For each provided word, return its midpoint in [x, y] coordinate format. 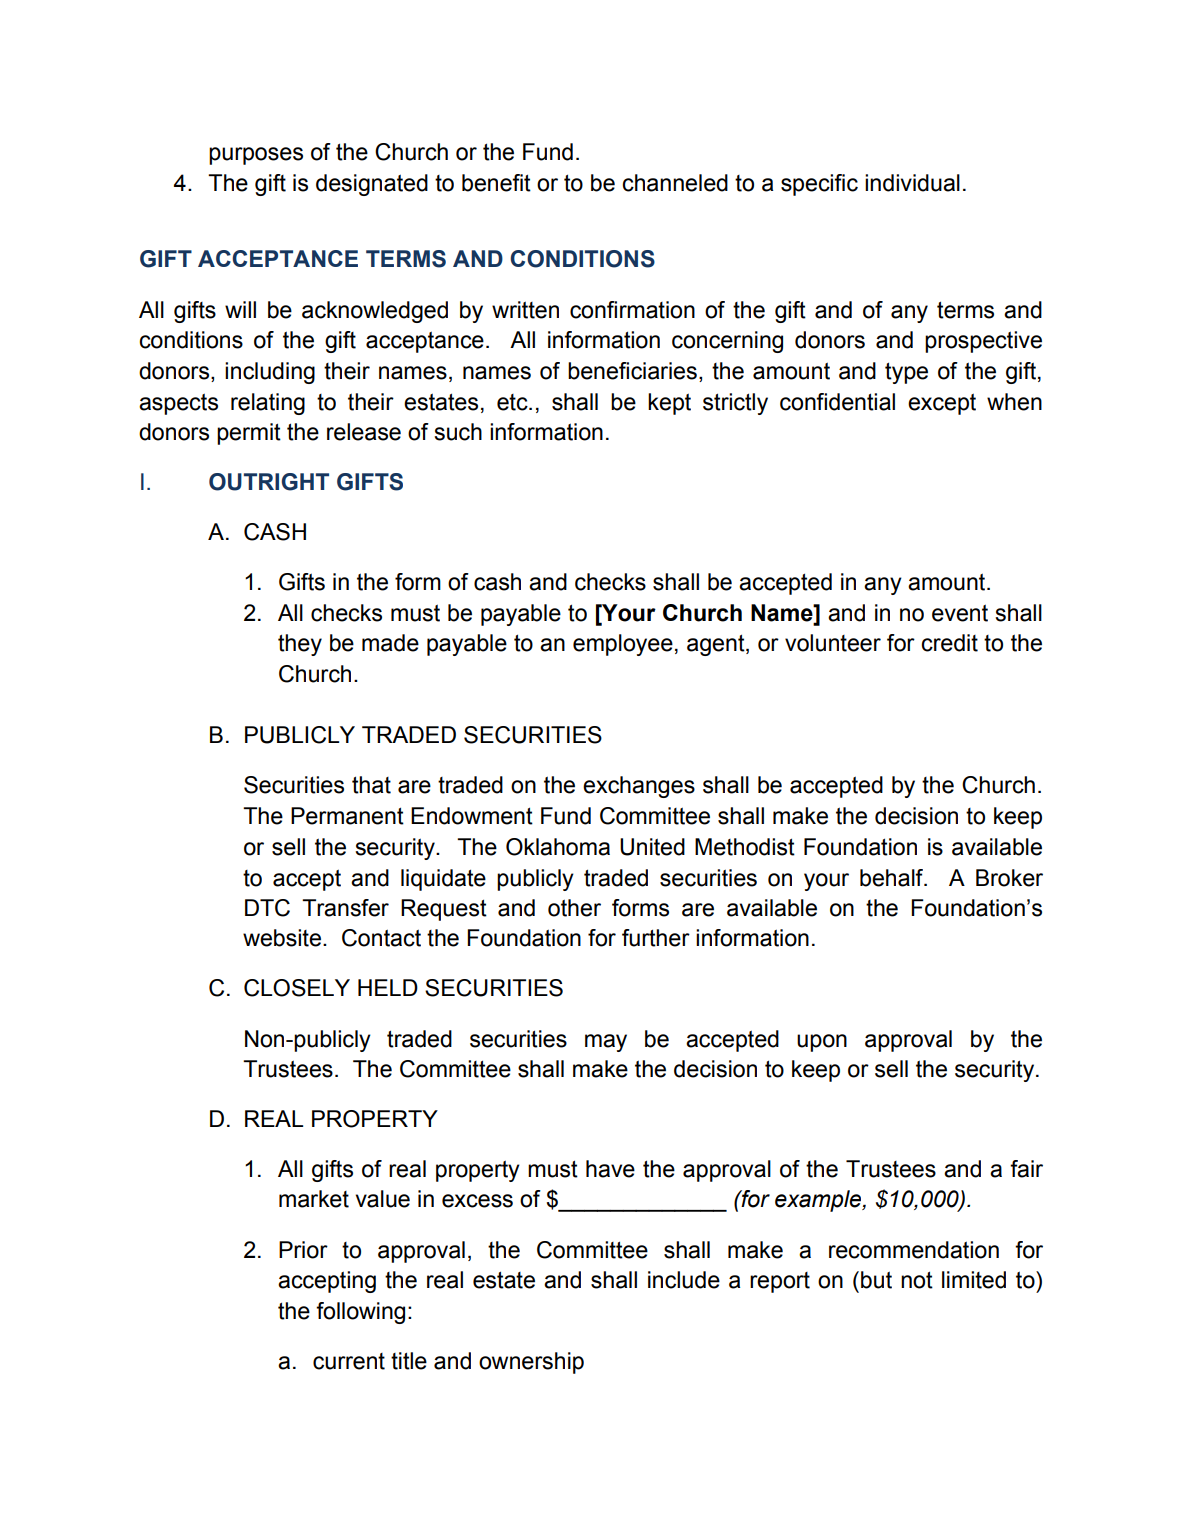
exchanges [639, 787]
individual [912, 183]
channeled [675, 183]
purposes [256, 156]
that [371, 785]
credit [949, 643]
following [360, 1313]
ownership [531, 1363]
